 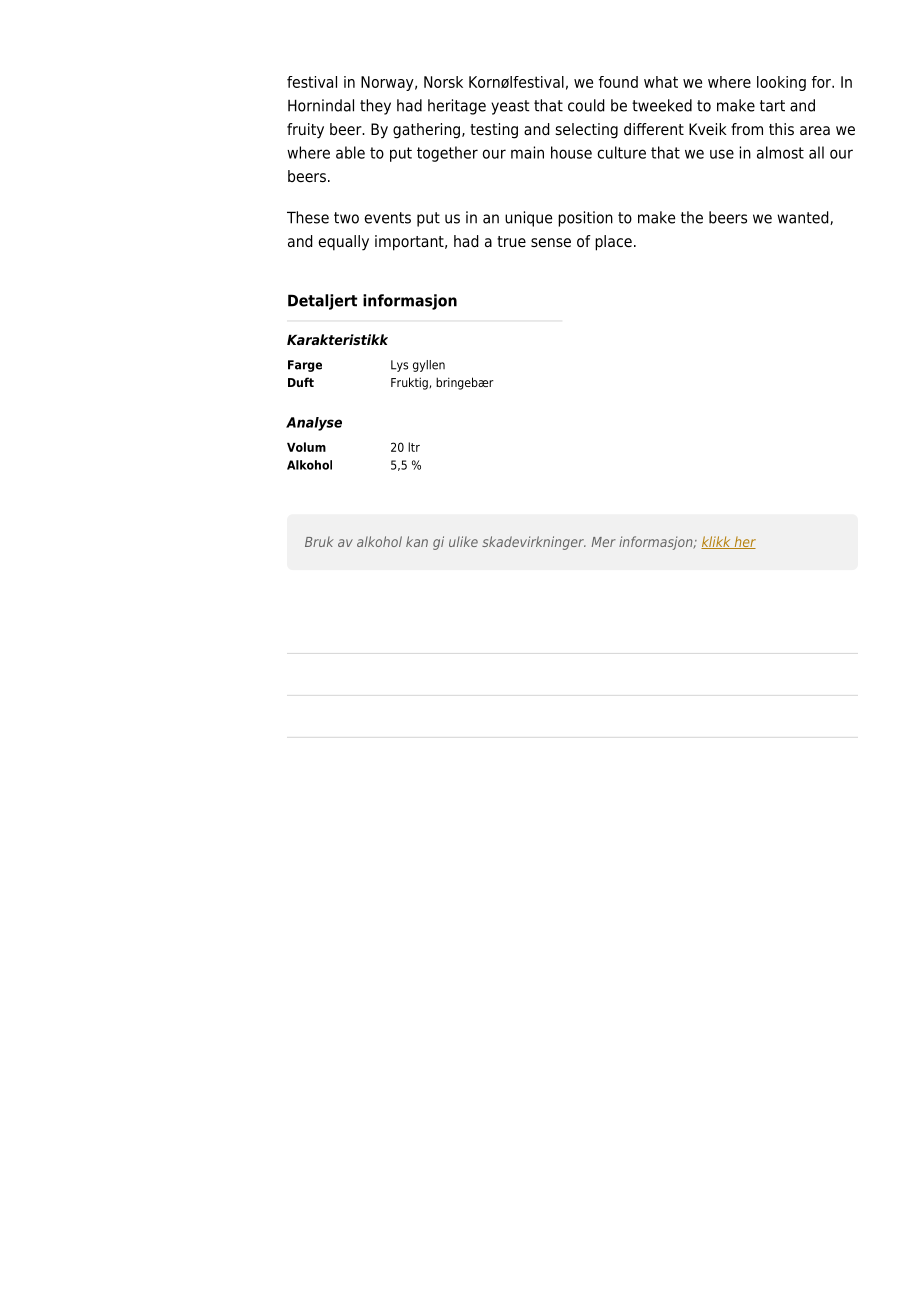 I want to click on could, so click(x=586, y=105).
